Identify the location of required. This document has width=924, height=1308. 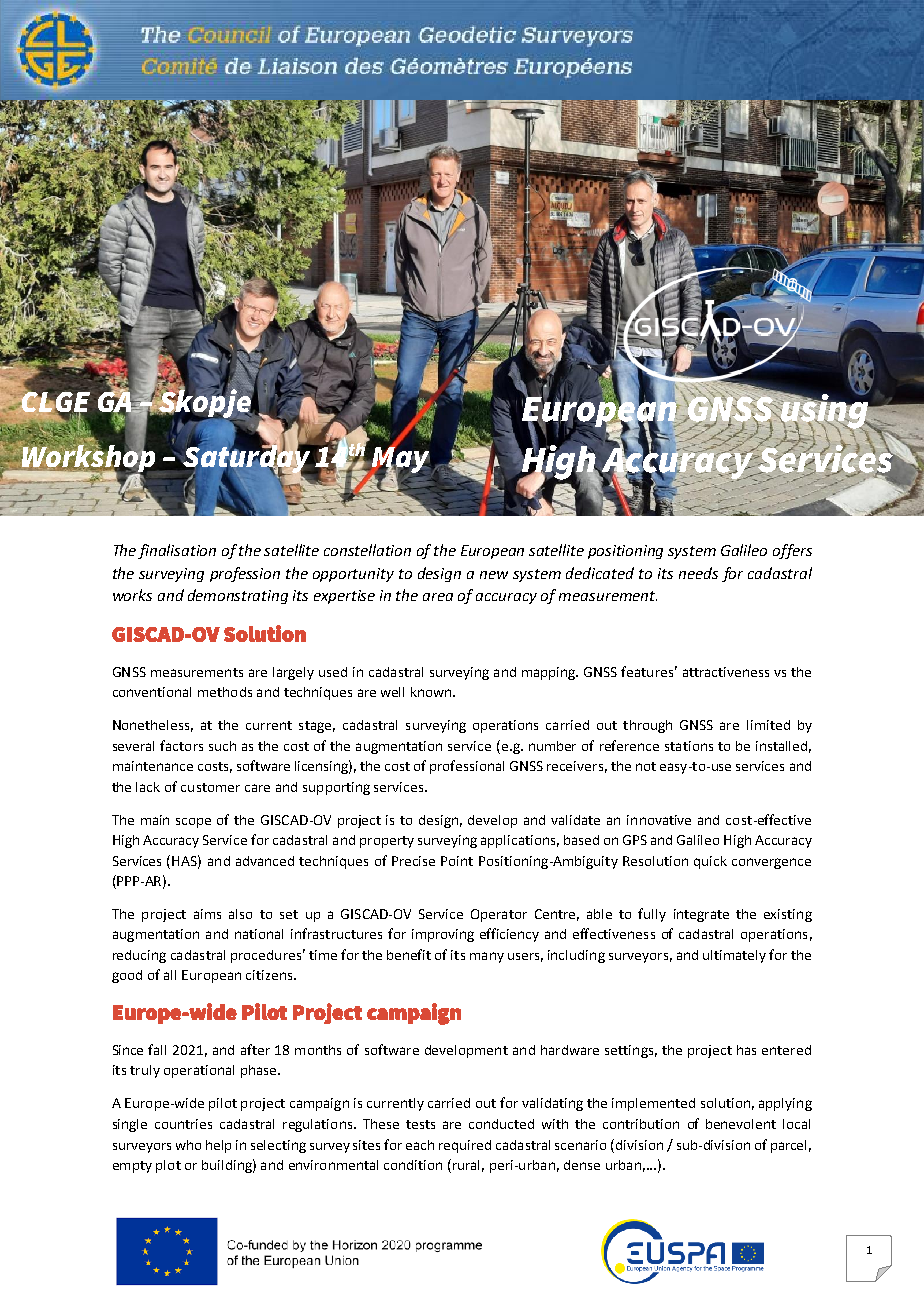
(465, 1146).
